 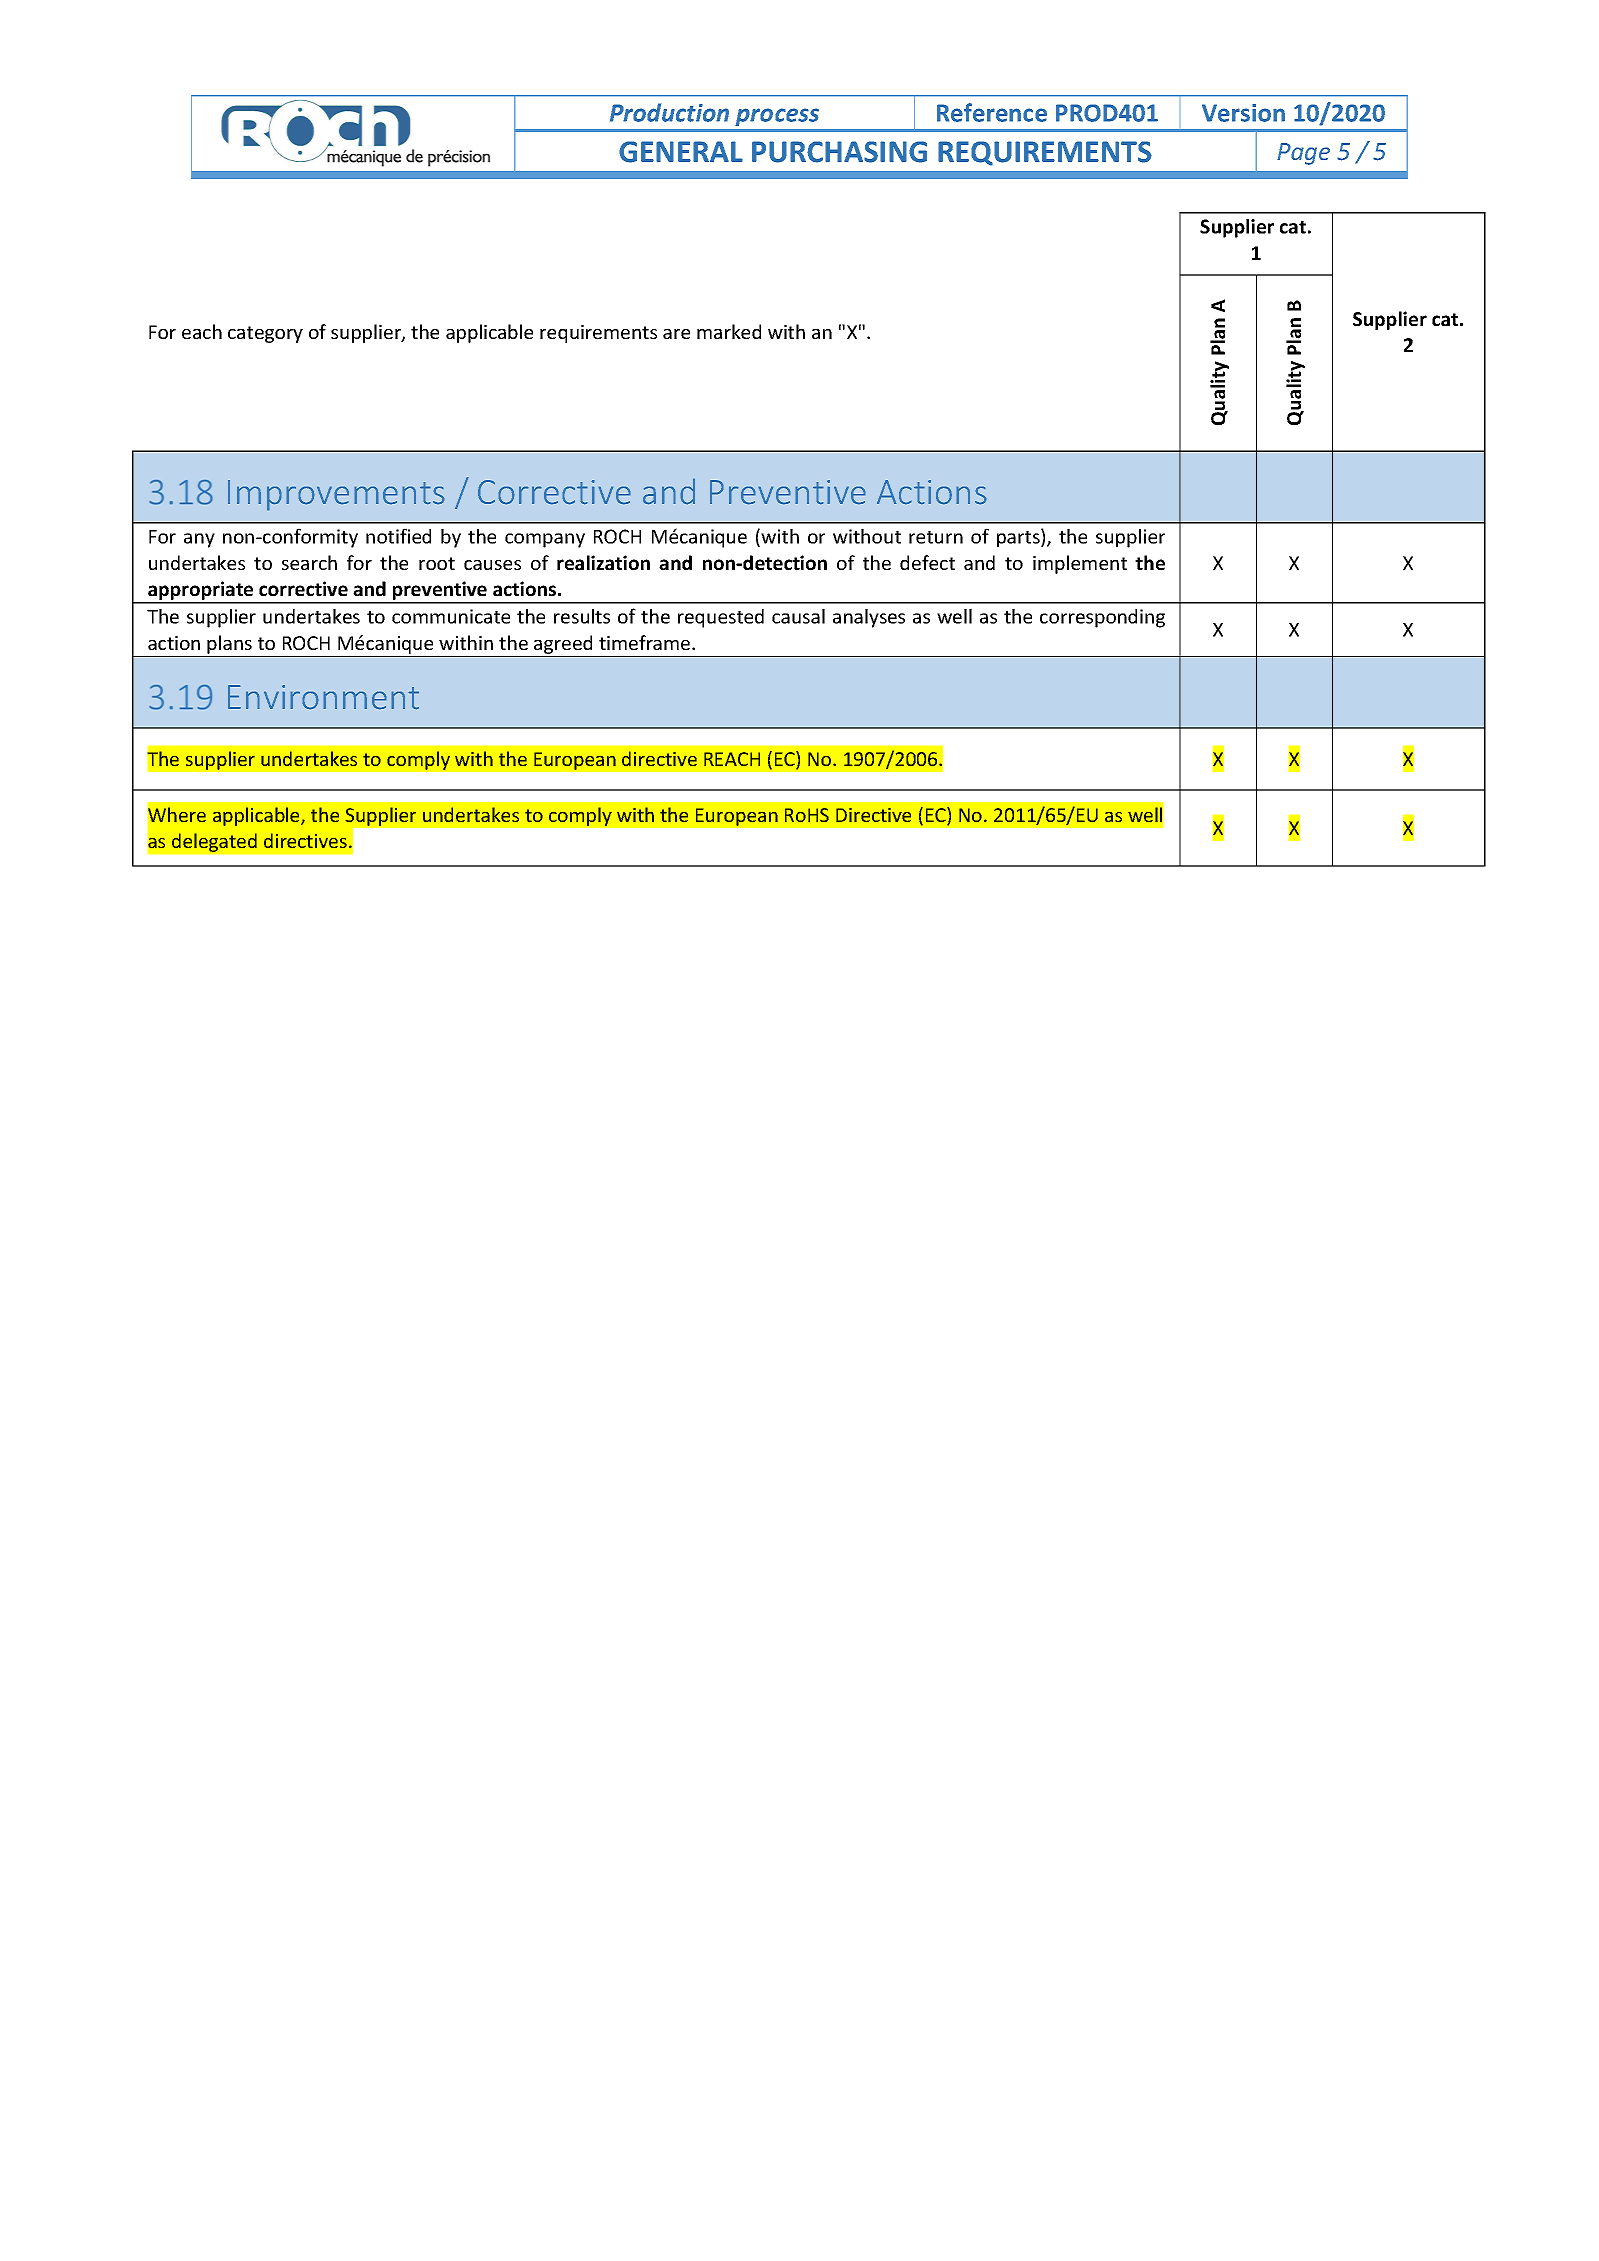 What do you see at coordinates (214, 842) in the screenshot?
I see `delegated` at bounding box center [214, 842].
